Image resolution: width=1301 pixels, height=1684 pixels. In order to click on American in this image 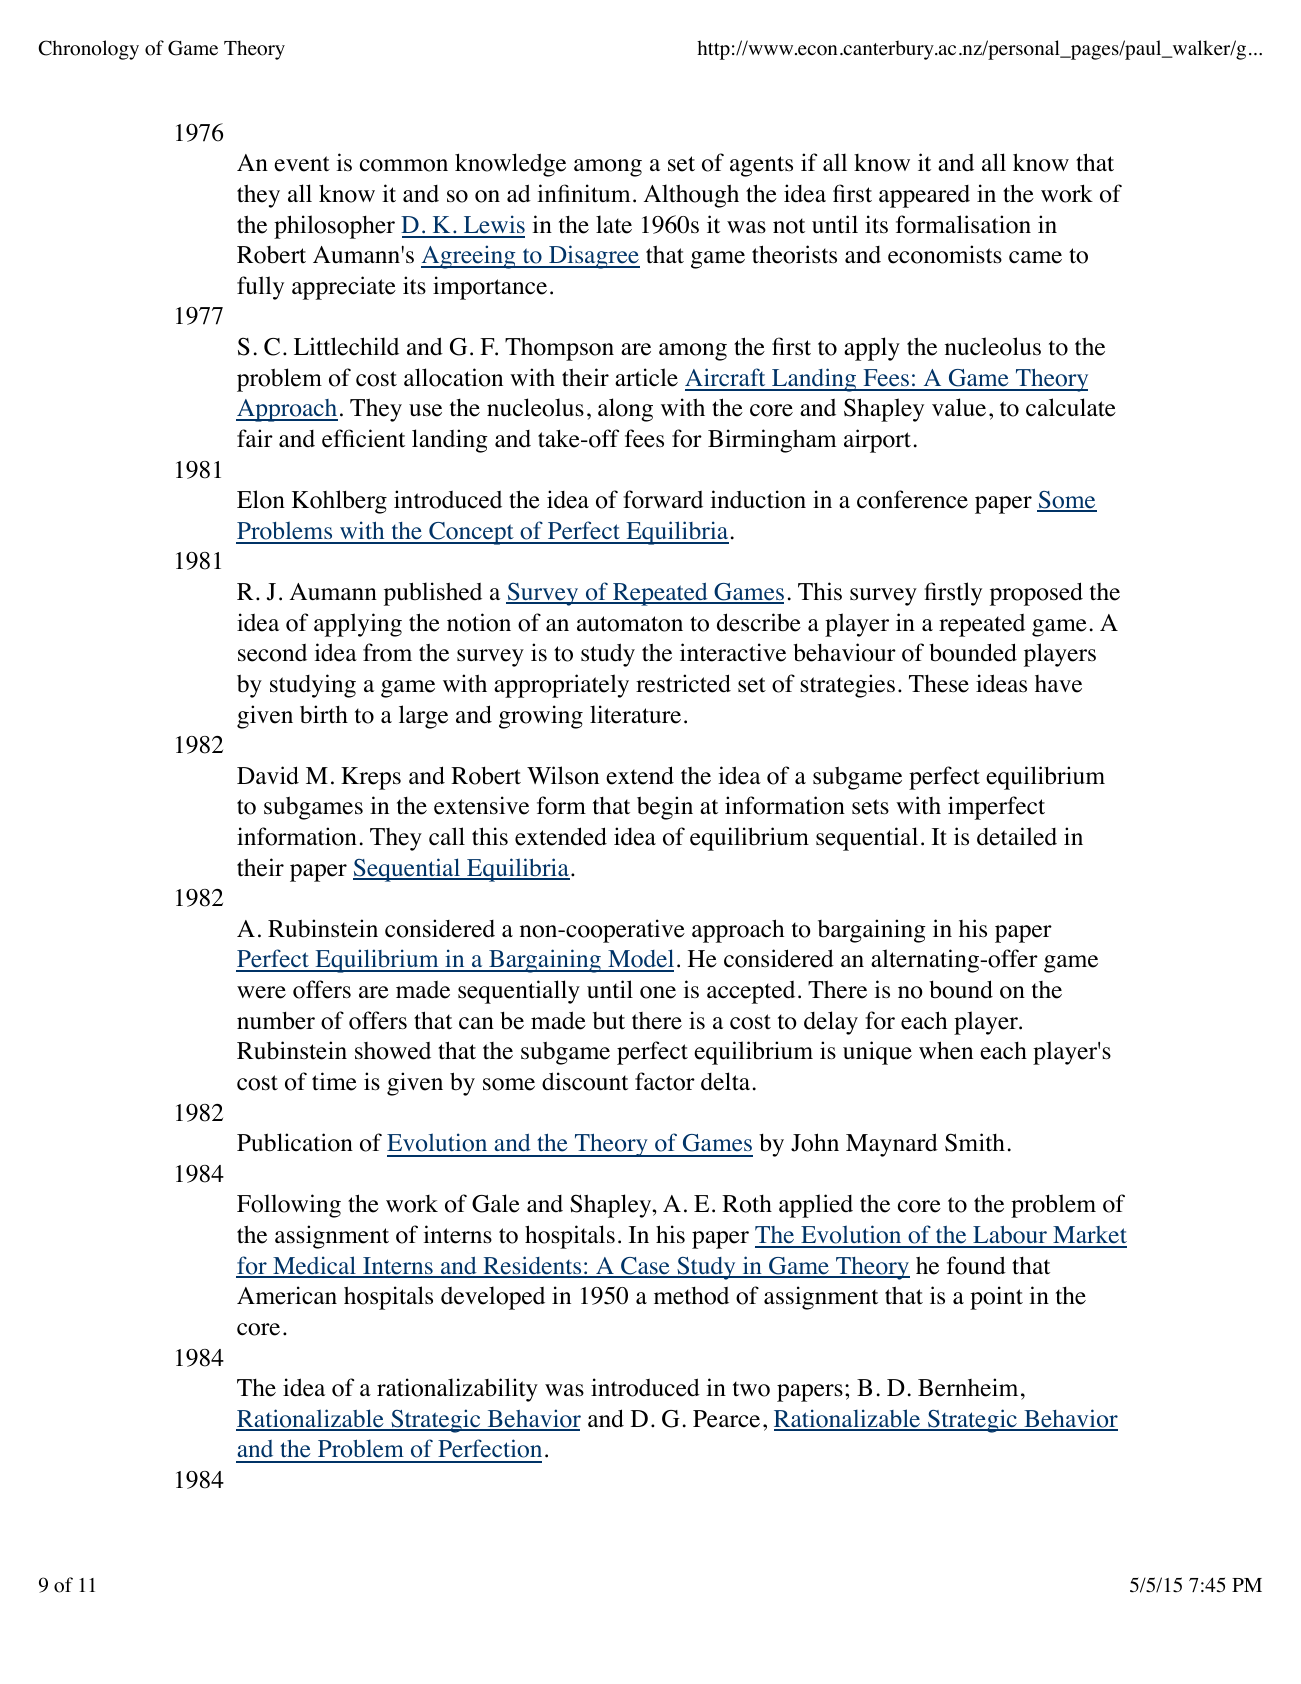, I will do `click(287, 1295)`.
